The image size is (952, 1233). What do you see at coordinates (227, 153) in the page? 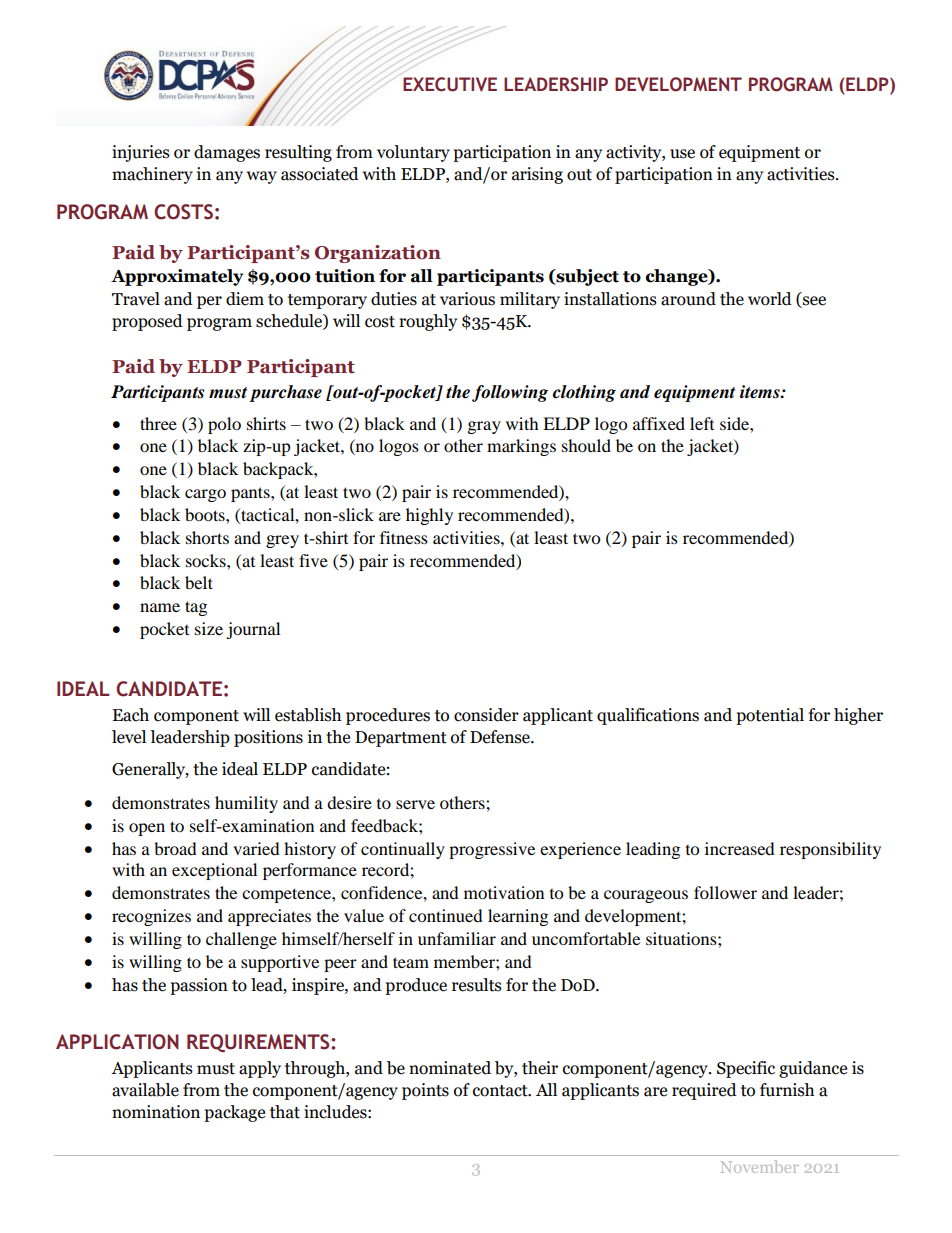
I see `damages` at bounding box center [227, 153].
